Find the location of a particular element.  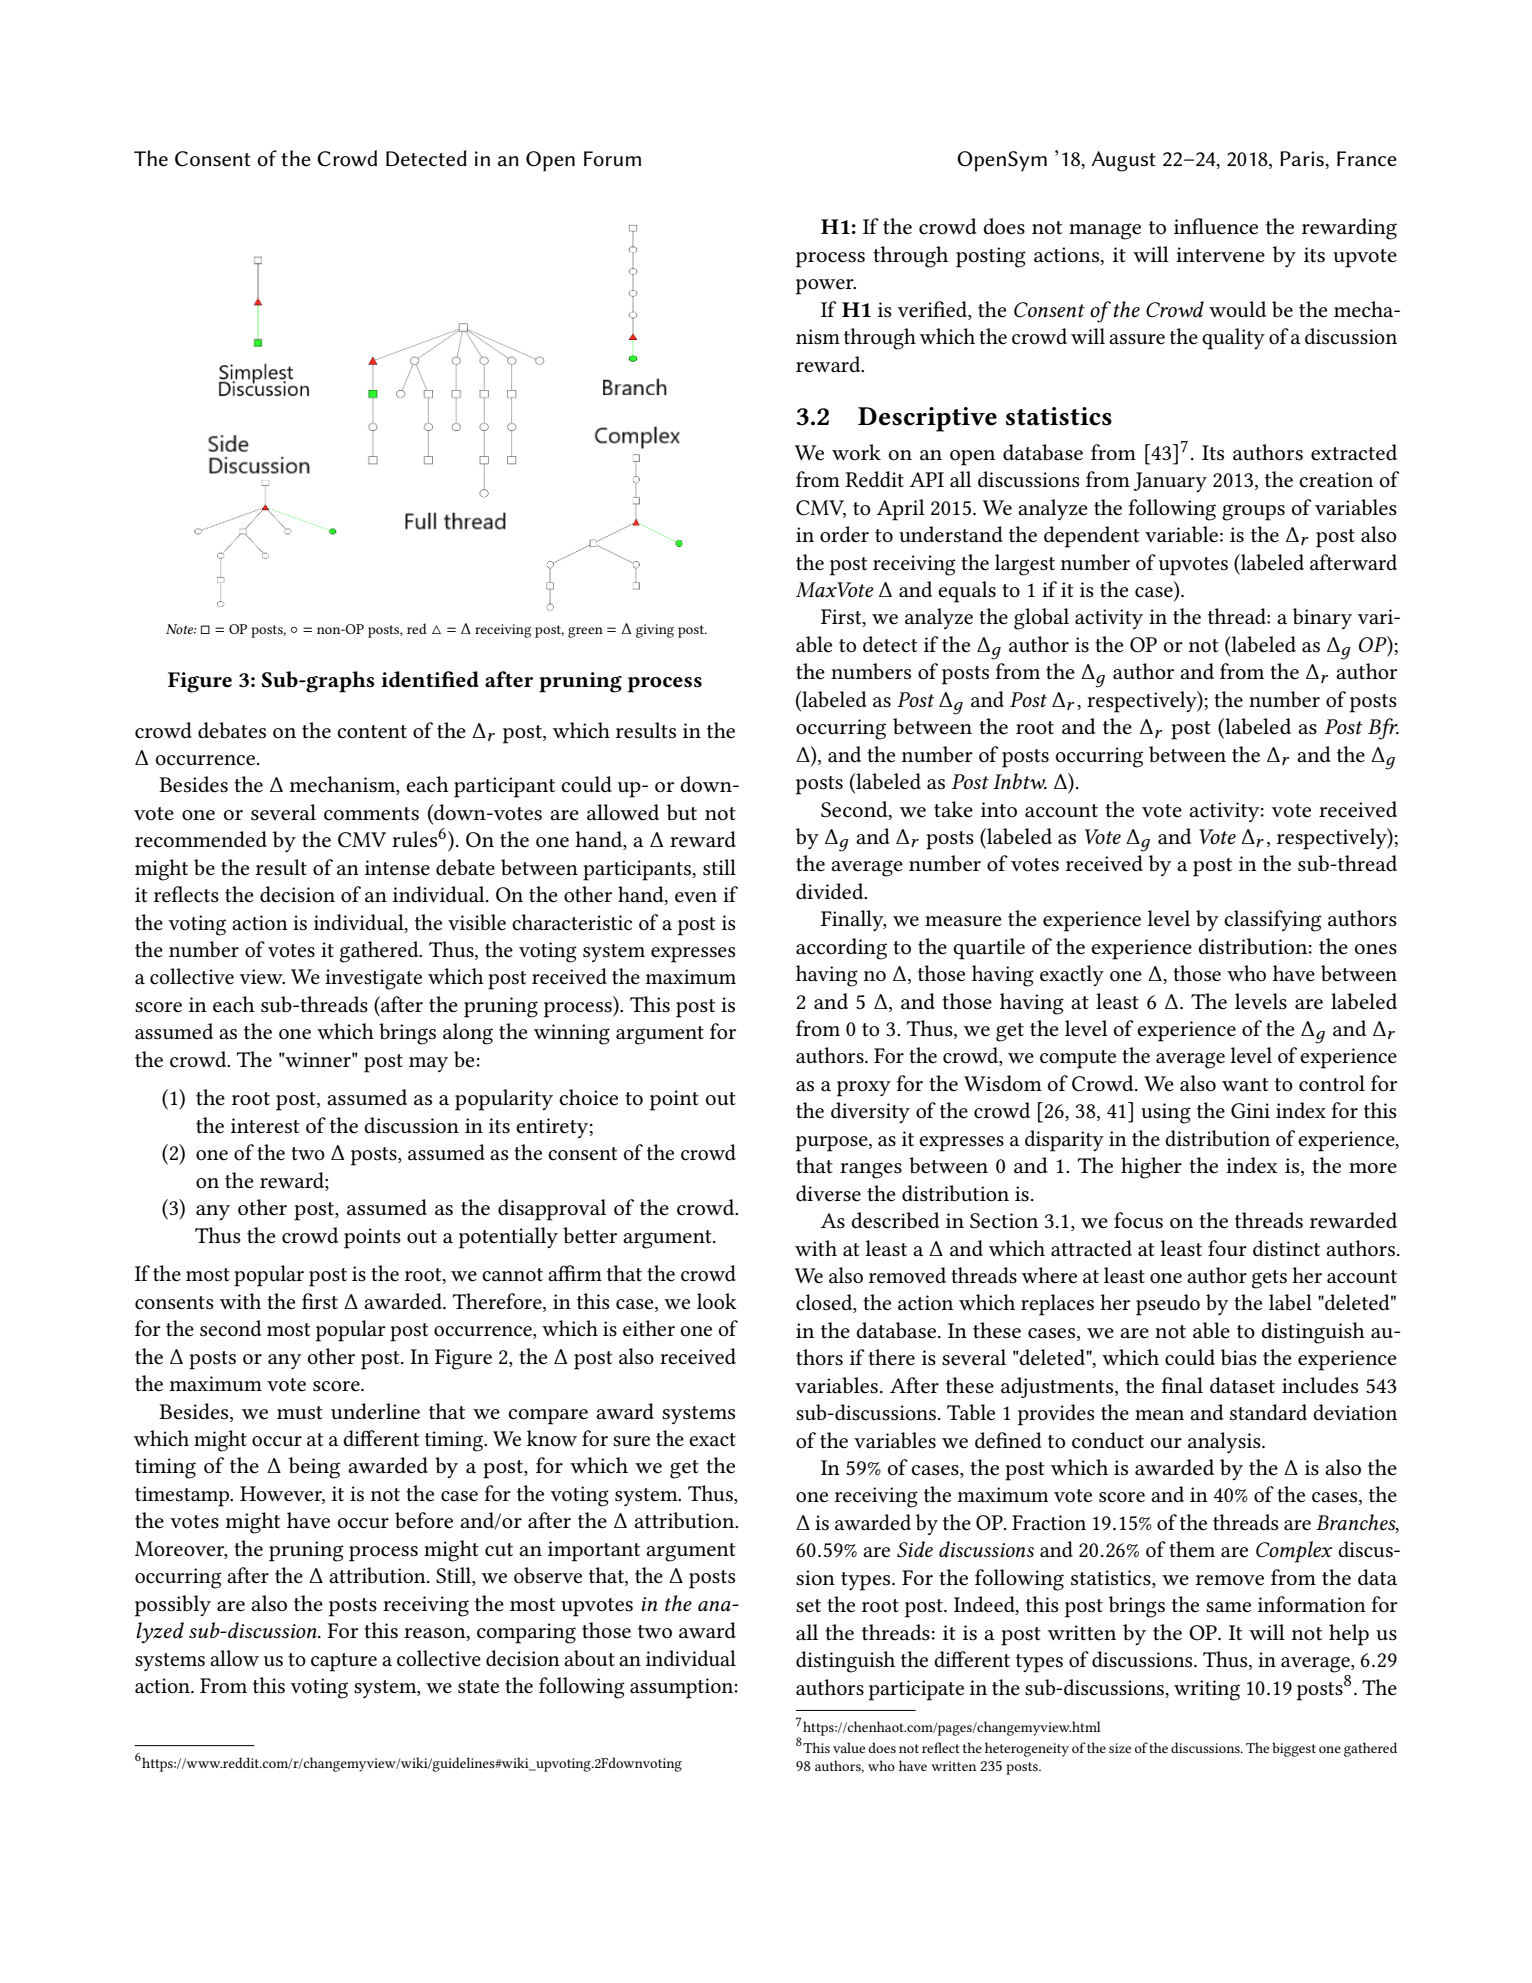

content is located at coordinates (372, 732).
